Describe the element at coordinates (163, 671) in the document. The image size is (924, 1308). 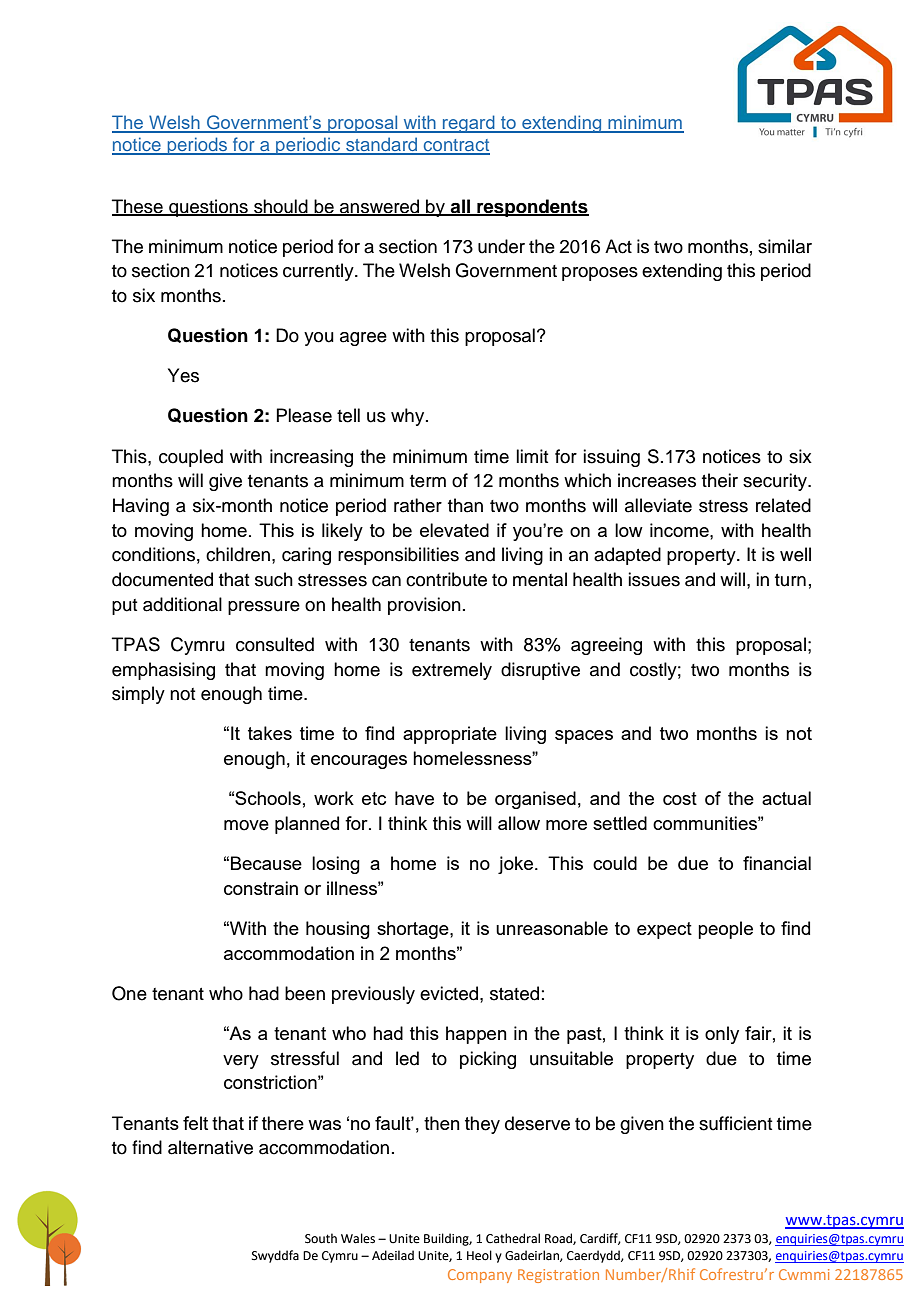
I see `emphasising` at that location.
